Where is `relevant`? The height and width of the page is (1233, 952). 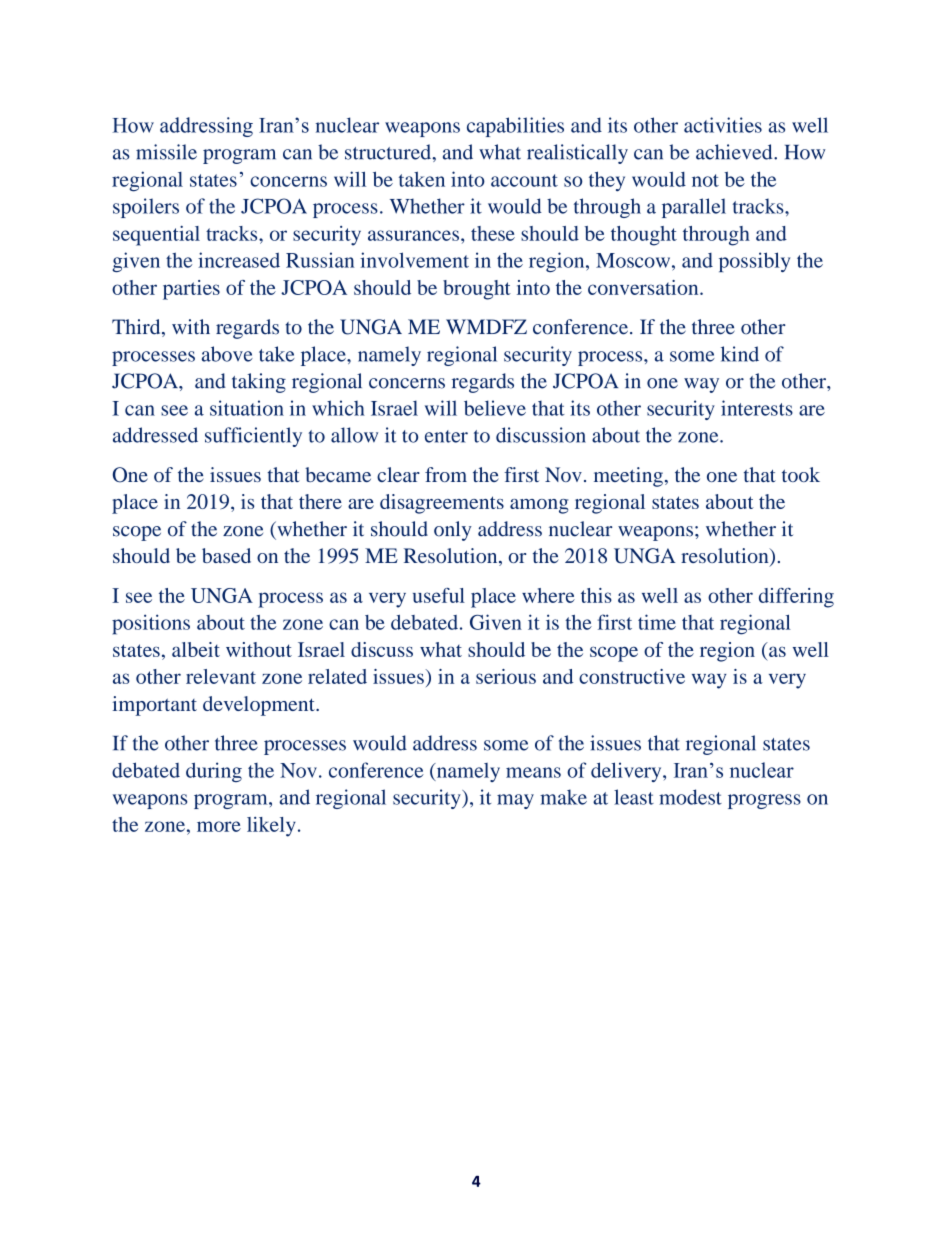 relevant is located at coordinates (221, 676).
